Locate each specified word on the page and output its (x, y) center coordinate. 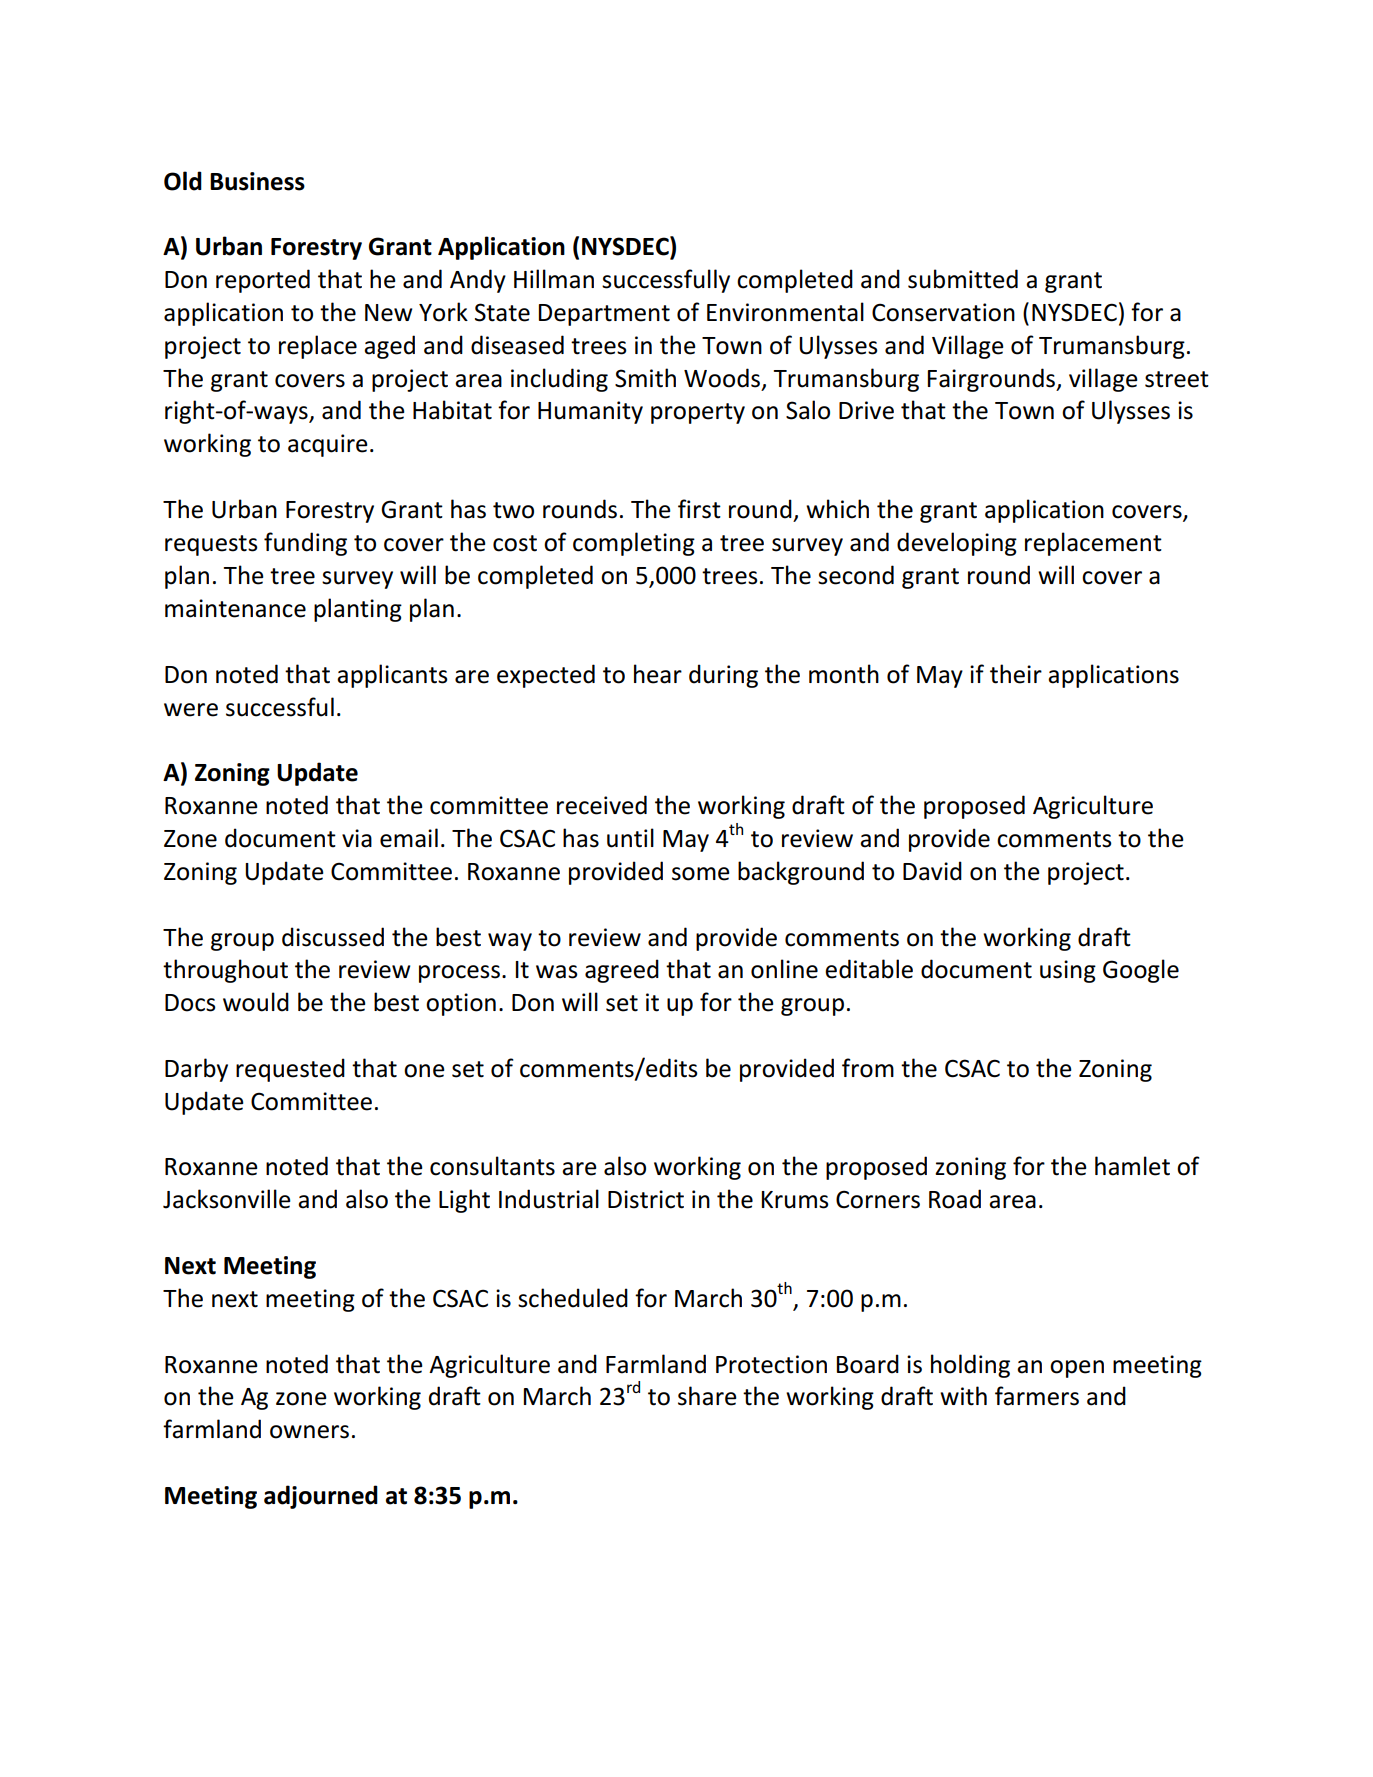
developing (957, 544)
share (707, 1396)
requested (290, 1070)
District (646, 1199)
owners (309, 1432)
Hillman (554, 279)
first (699, 509)
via (357, 838)
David (932, 871)
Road (955, 1199)
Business (257, 181)
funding (305, 544)
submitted (963, 279)
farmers (1037, 1396)
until (630, 838)
